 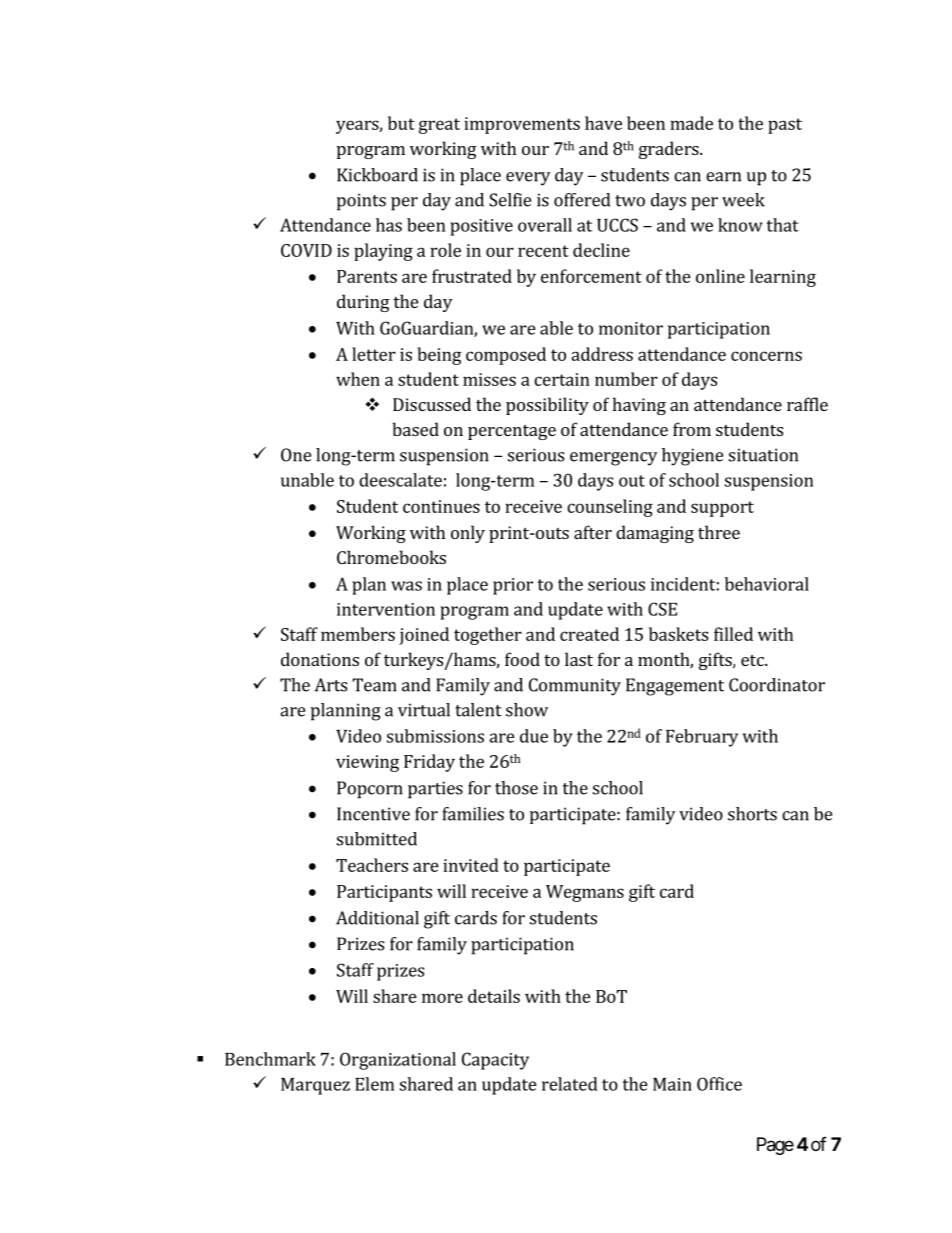 I want to click on when, so click(x=358, y=379).
